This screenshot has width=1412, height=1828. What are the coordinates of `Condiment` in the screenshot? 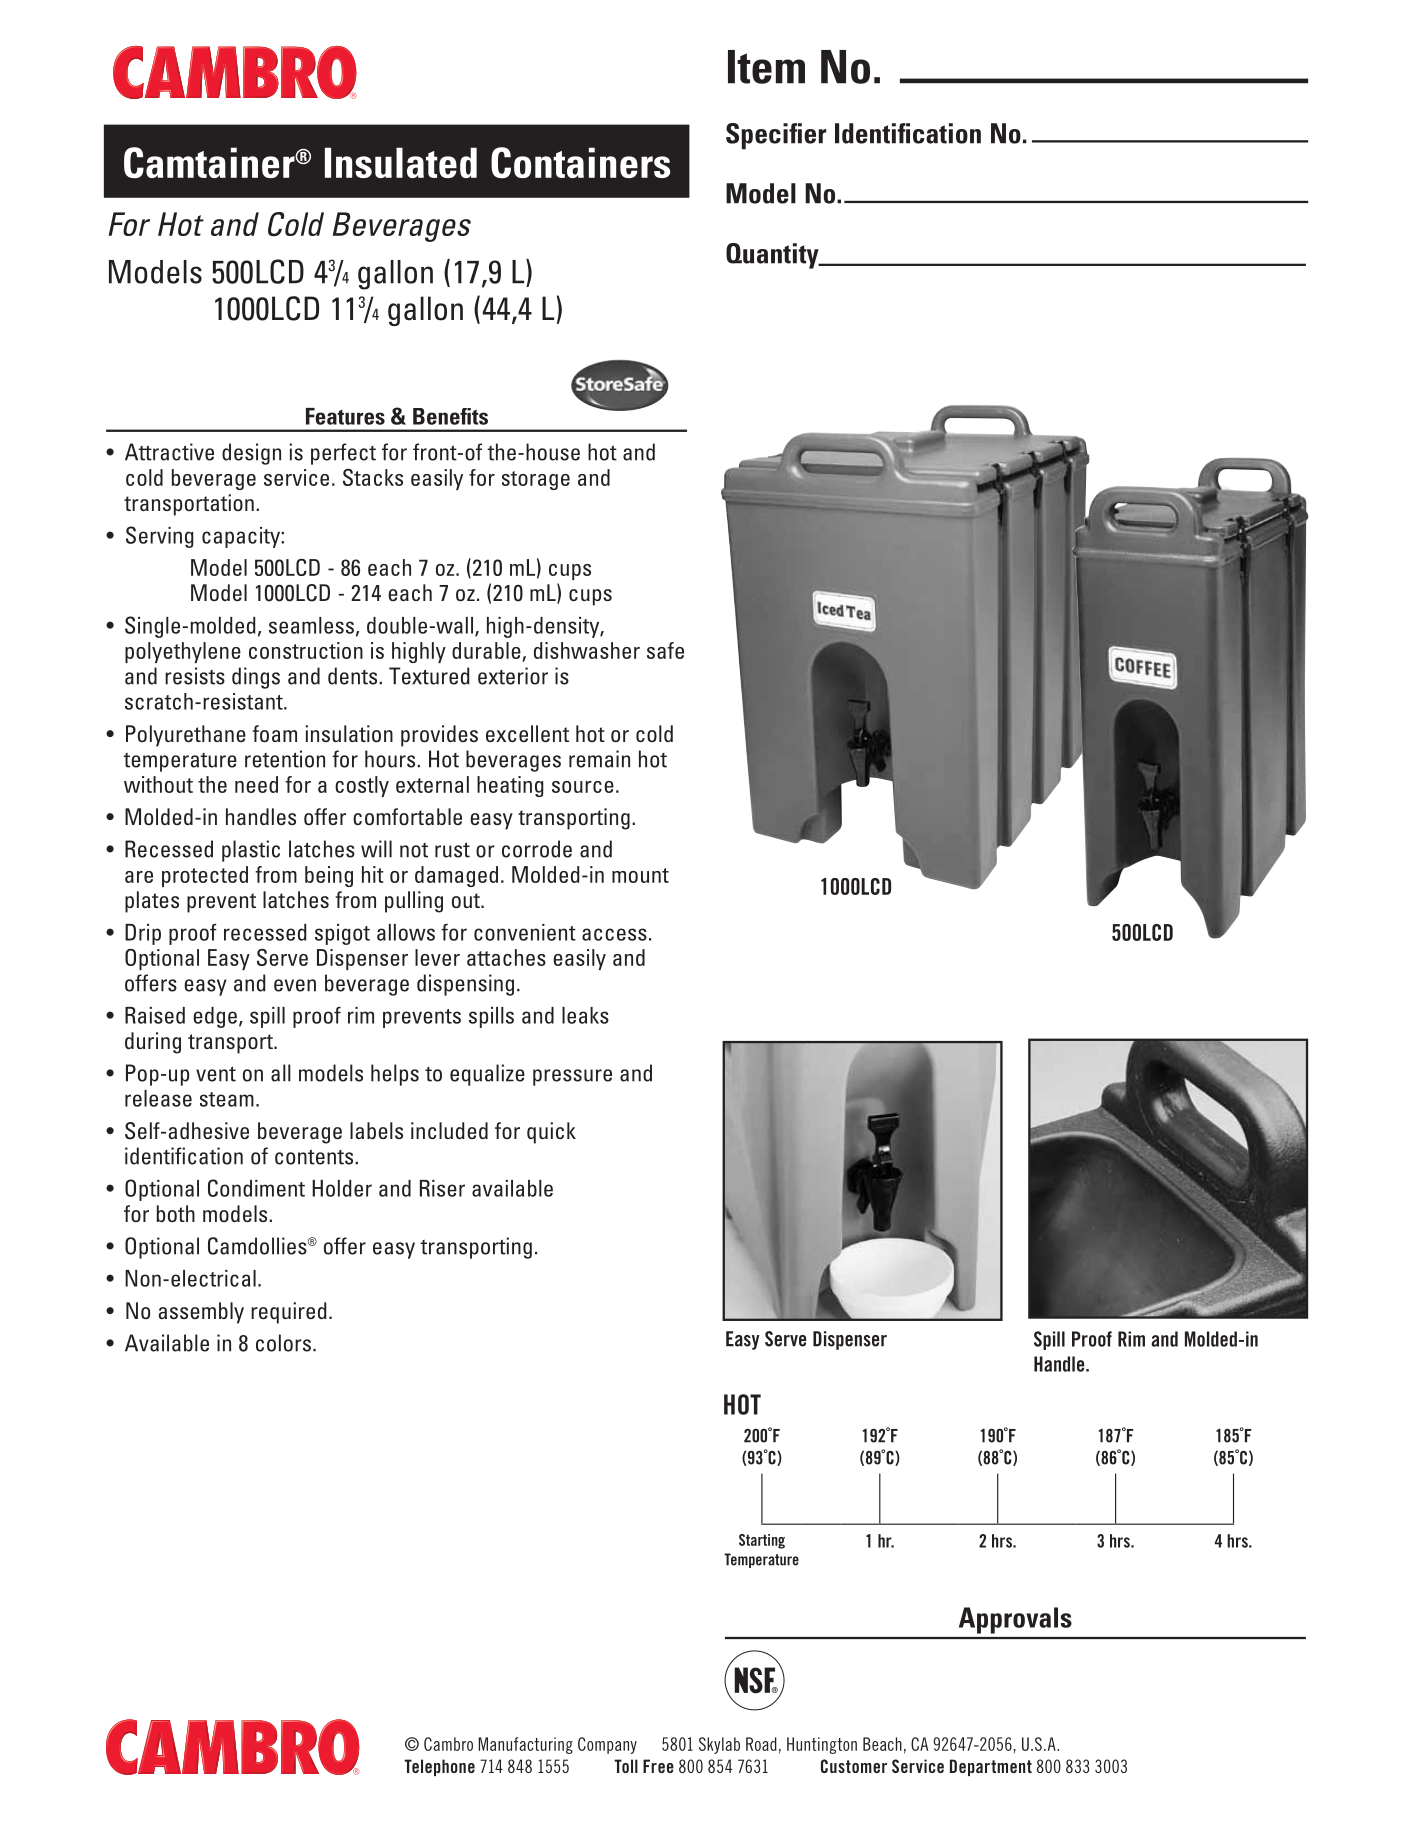 It's located at (256, 1188).
